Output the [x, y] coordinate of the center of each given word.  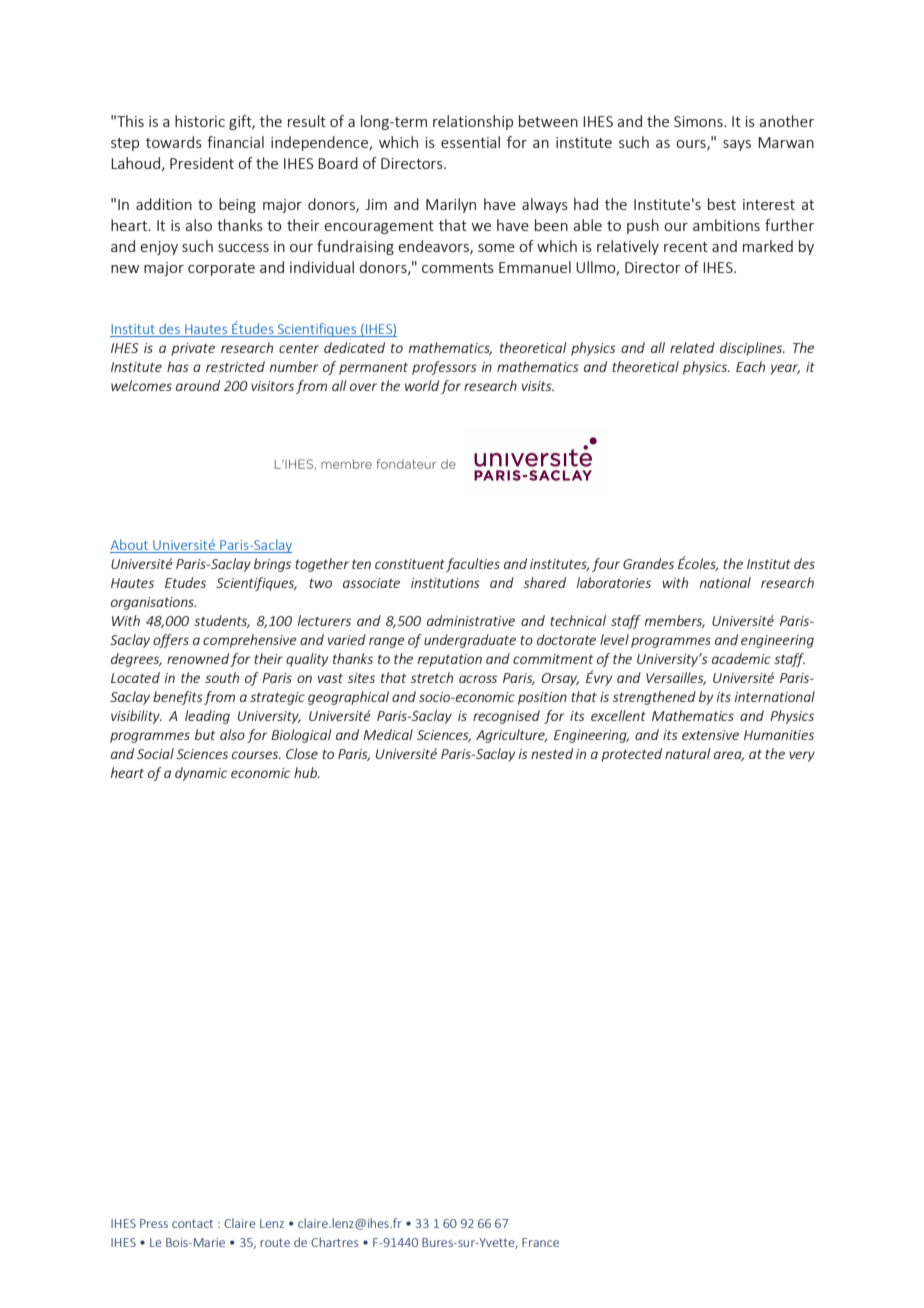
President [202, 163]
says [737, 145]
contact [192, 1223]
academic [741, 658]
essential [470, 142]
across [478, 679]
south [222, 677]
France [540, 1242]
